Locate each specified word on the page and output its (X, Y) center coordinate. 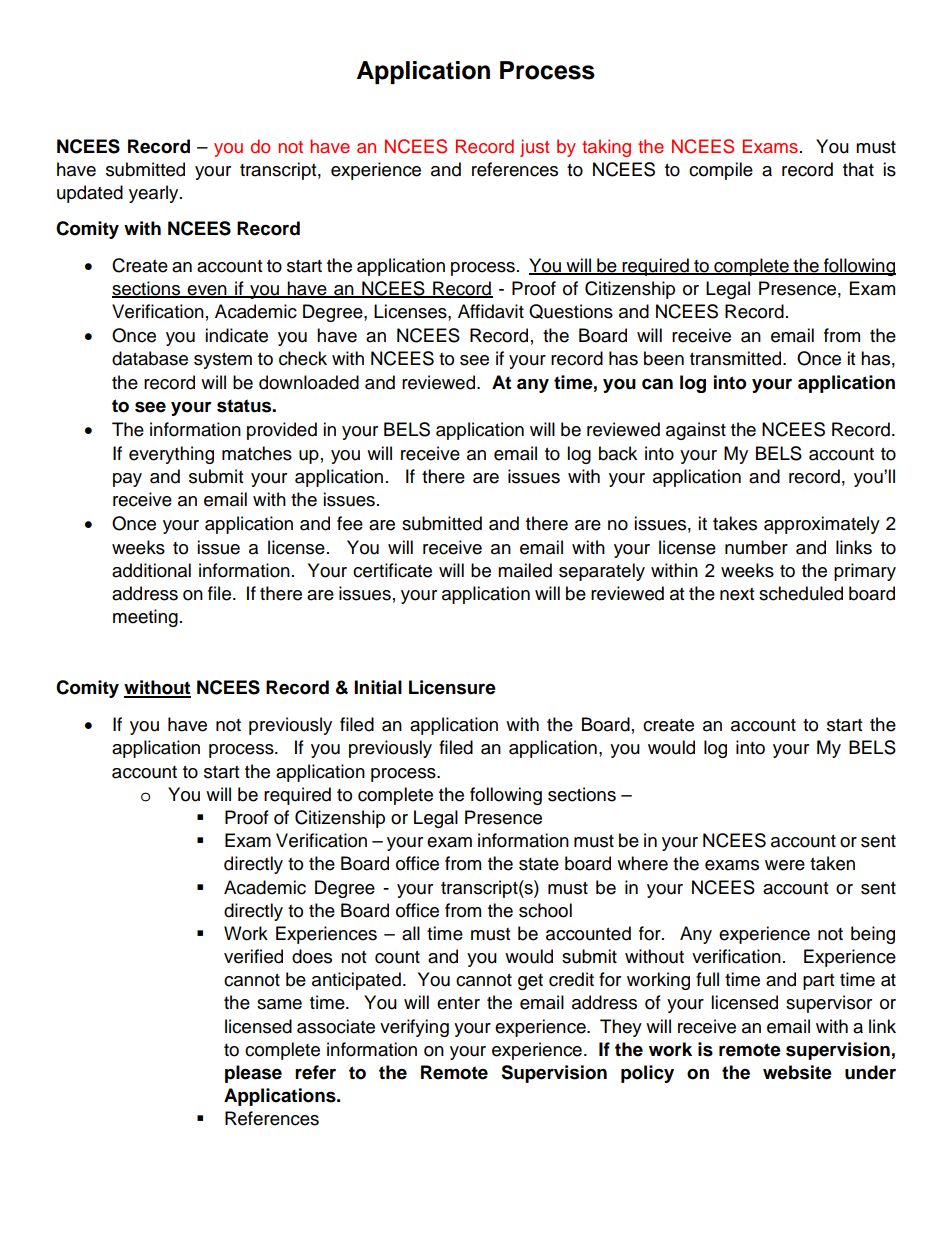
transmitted (735, 358)
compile (721, 171)
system (223, 361)
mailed (525, 570)
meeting (145, 618)
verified (253, 956)
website (797, 1072)
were (785, 865)
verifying (414, 1028)
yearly (155, 194)
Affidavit (491, 311)
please (253, 1074)
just (534, 148)
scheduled (801, 593)
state (539, 864)
